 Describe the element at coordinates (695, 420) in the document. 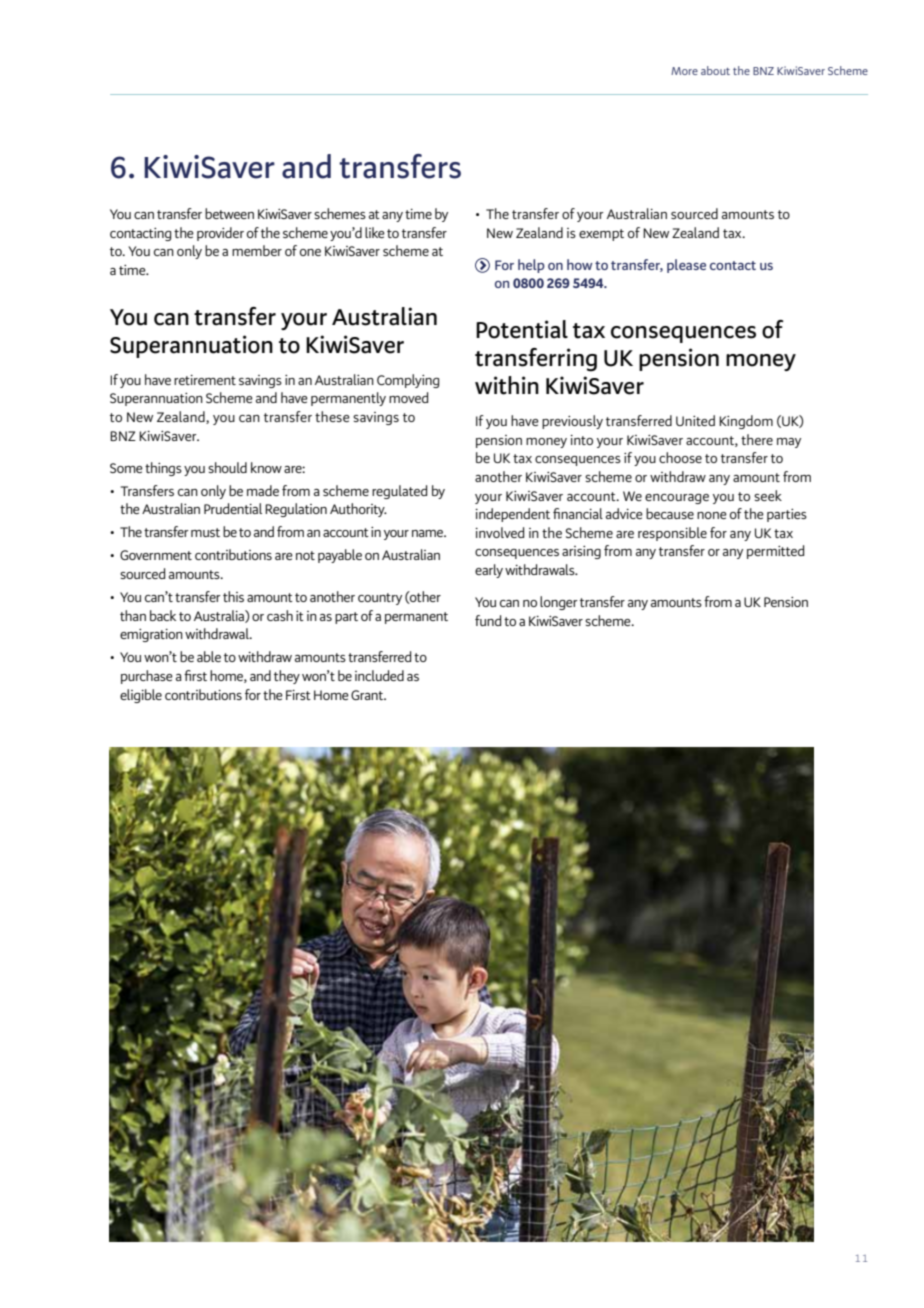

I see `United` at that location.
